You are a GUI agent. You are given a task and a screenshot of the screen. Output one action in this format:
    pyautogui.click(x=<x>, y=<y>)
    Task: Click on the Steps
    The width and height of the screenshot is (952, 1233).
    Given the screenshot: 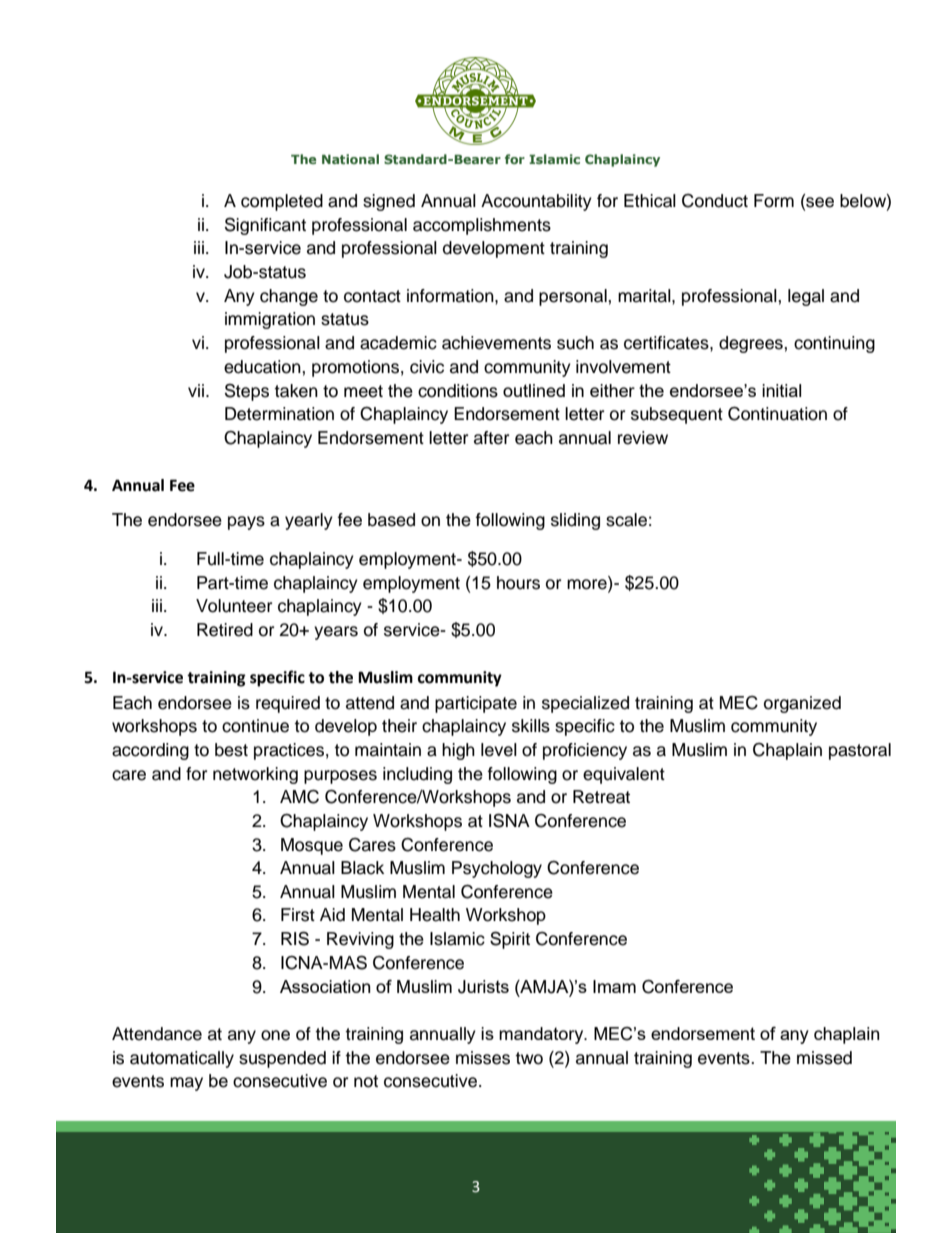 What is the action you would take?
    pyautogui.click(x=247, y=392)
